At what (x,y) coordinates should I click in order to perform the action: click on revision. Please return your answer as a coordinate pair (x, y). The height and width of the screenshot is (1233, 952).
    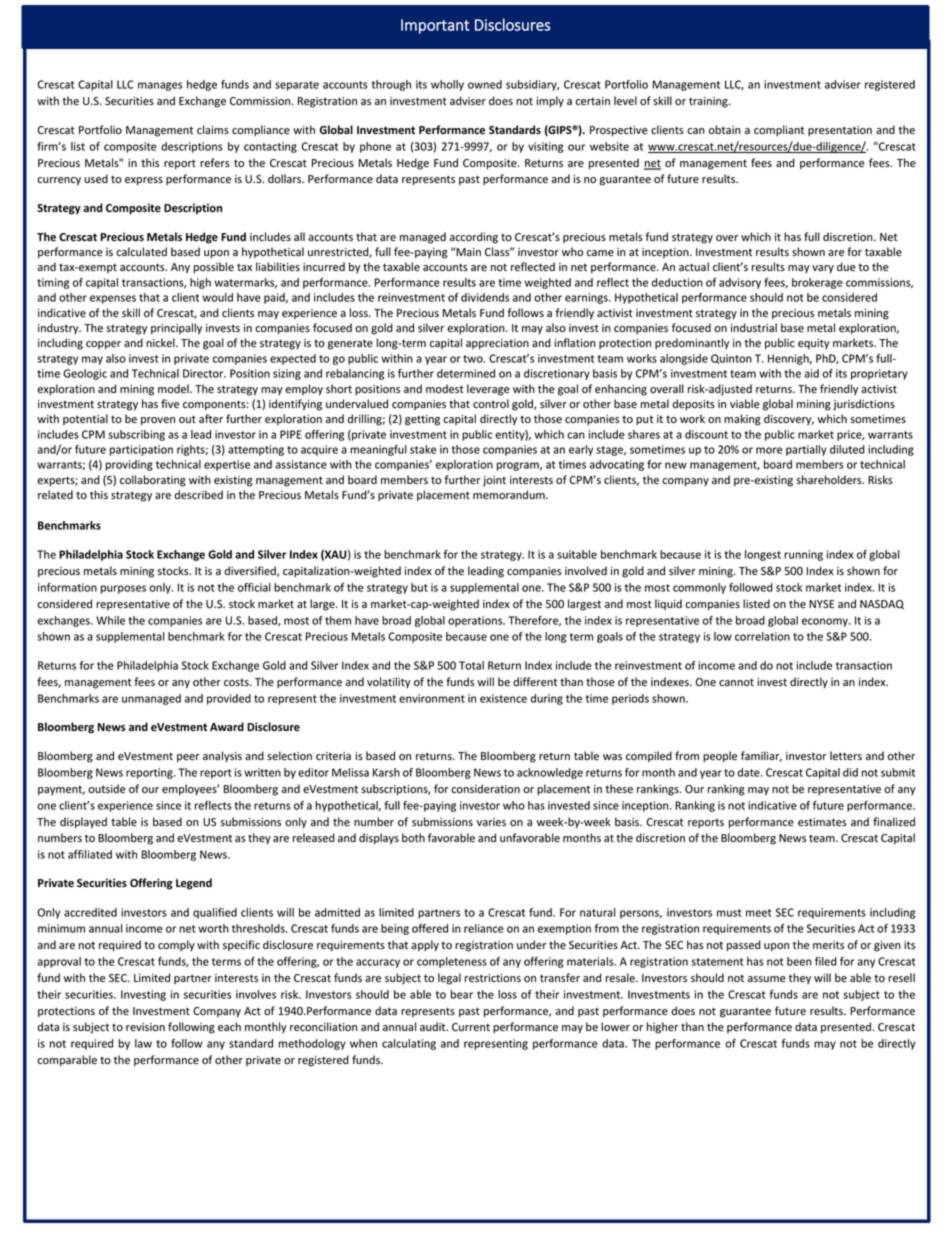
    Looking at the image, I should click on (145, 1027).
